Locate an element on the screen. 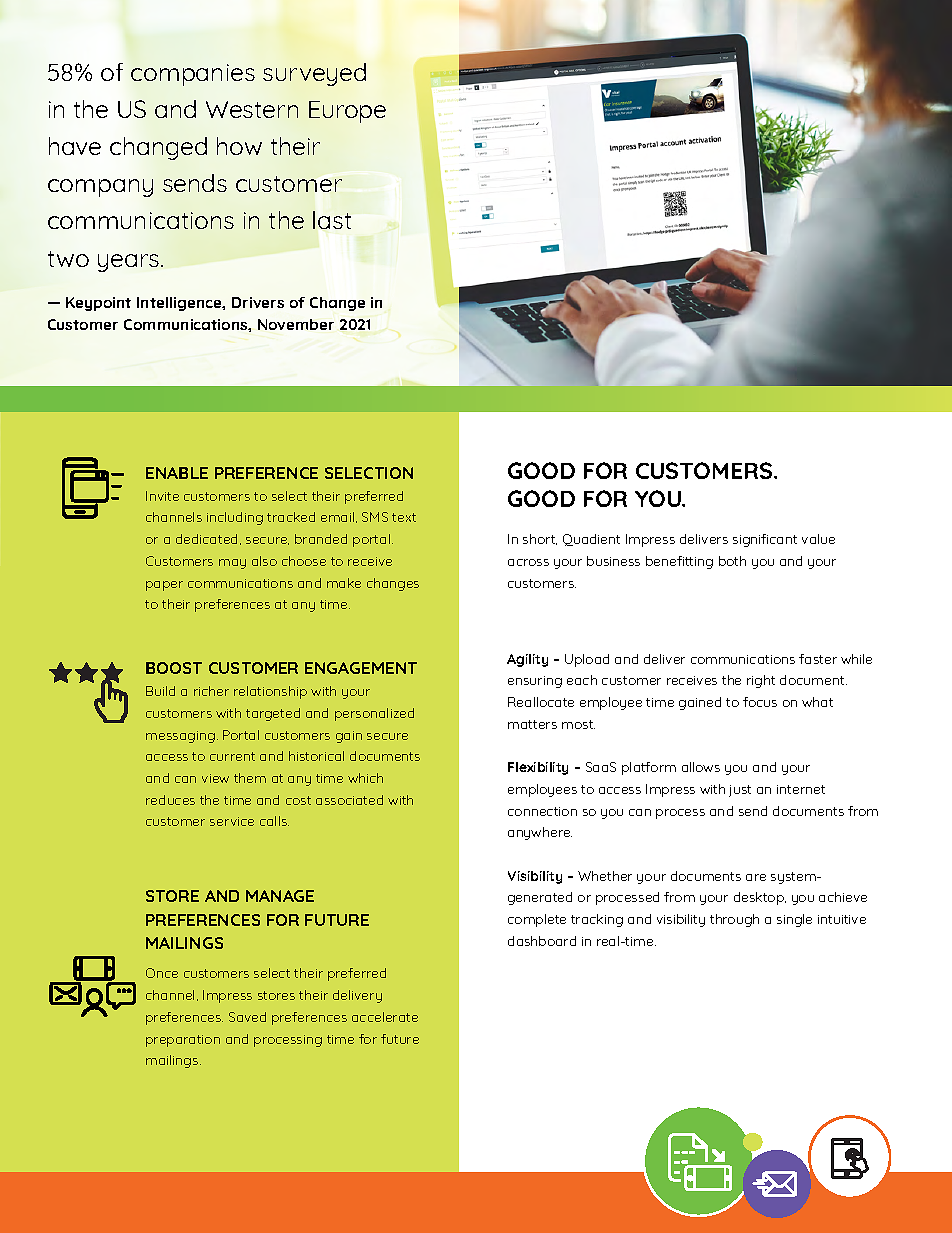 This screenshot has height=1233, width=952. across is located at coordinates (528, 562).
